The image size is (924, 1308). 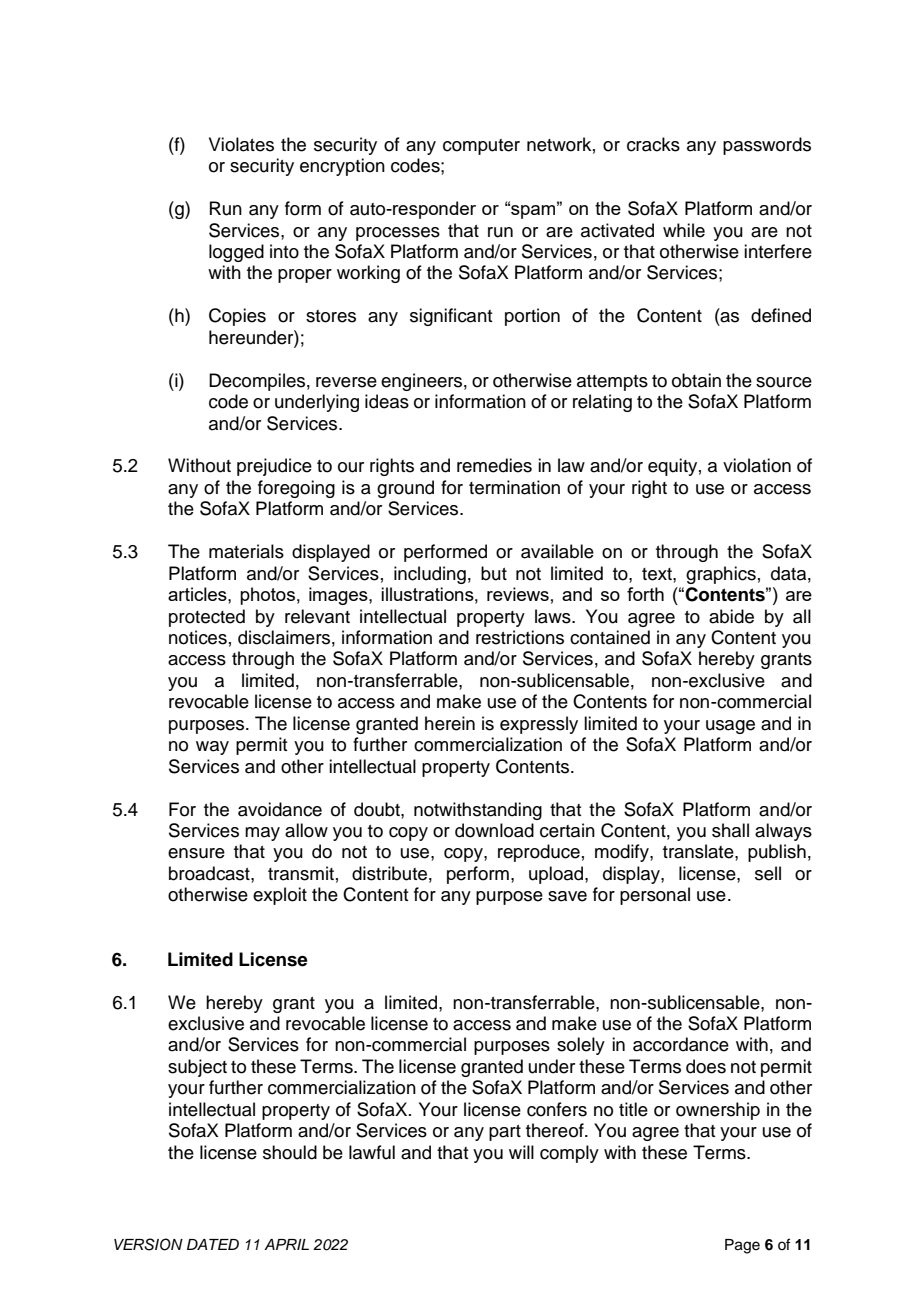 What do you see at coordinates (521, 1152) in the document?
I see `will` at bounding box center [521, 1152].
